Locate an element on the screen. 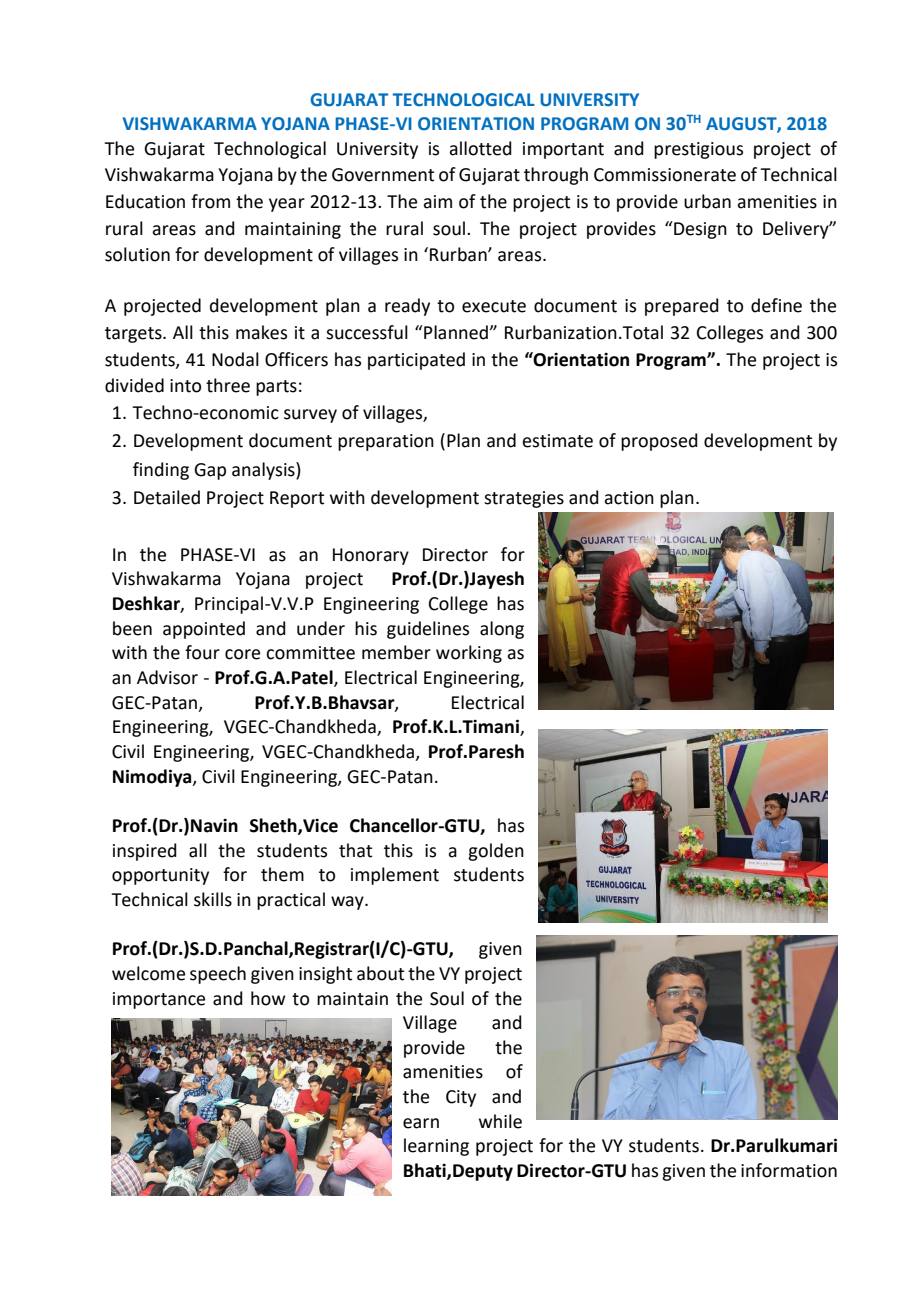  aim is located at coordinates (437, 202).
